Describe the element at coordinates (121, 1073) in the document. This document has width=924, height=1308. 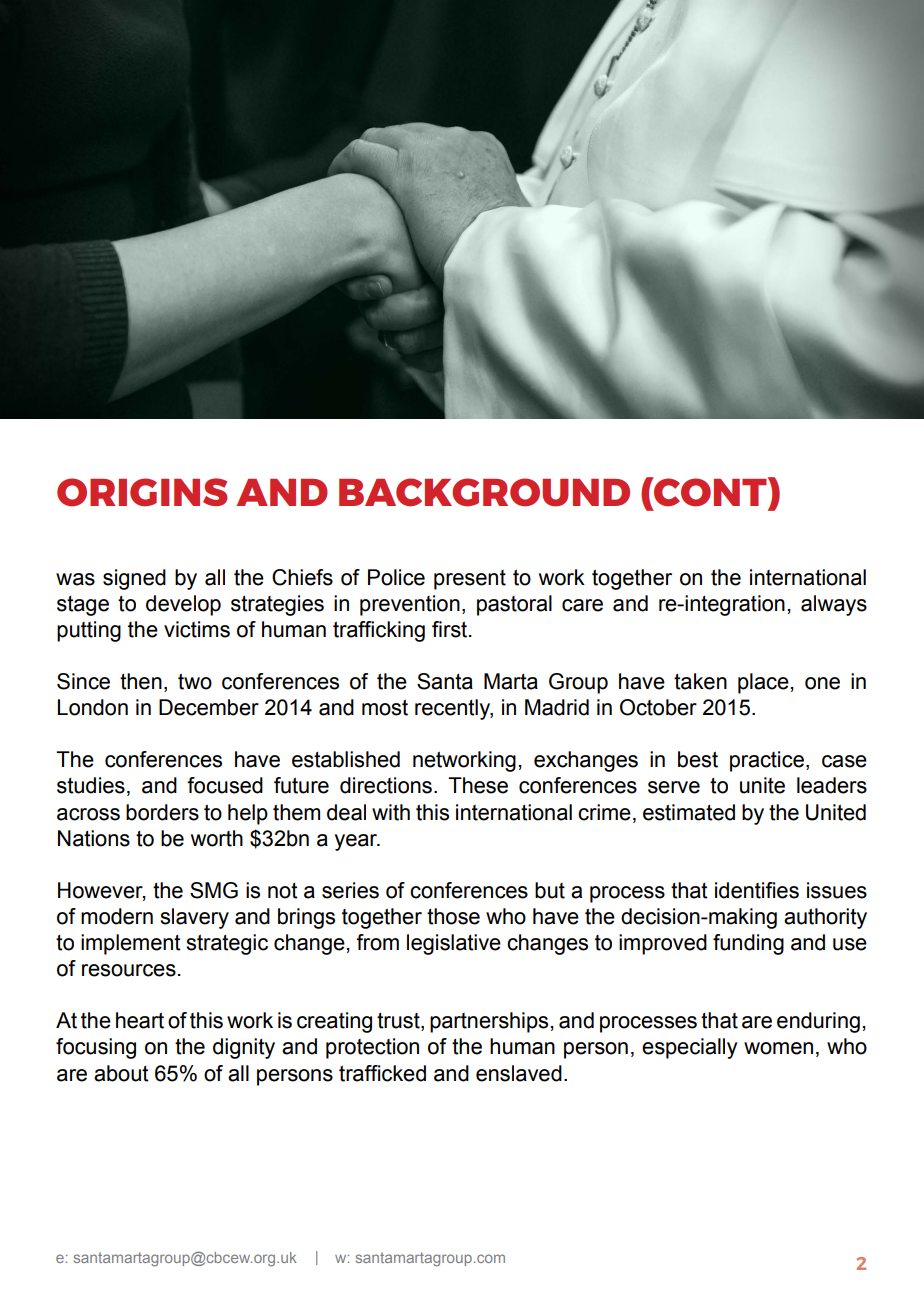
I see `about` at that location.
